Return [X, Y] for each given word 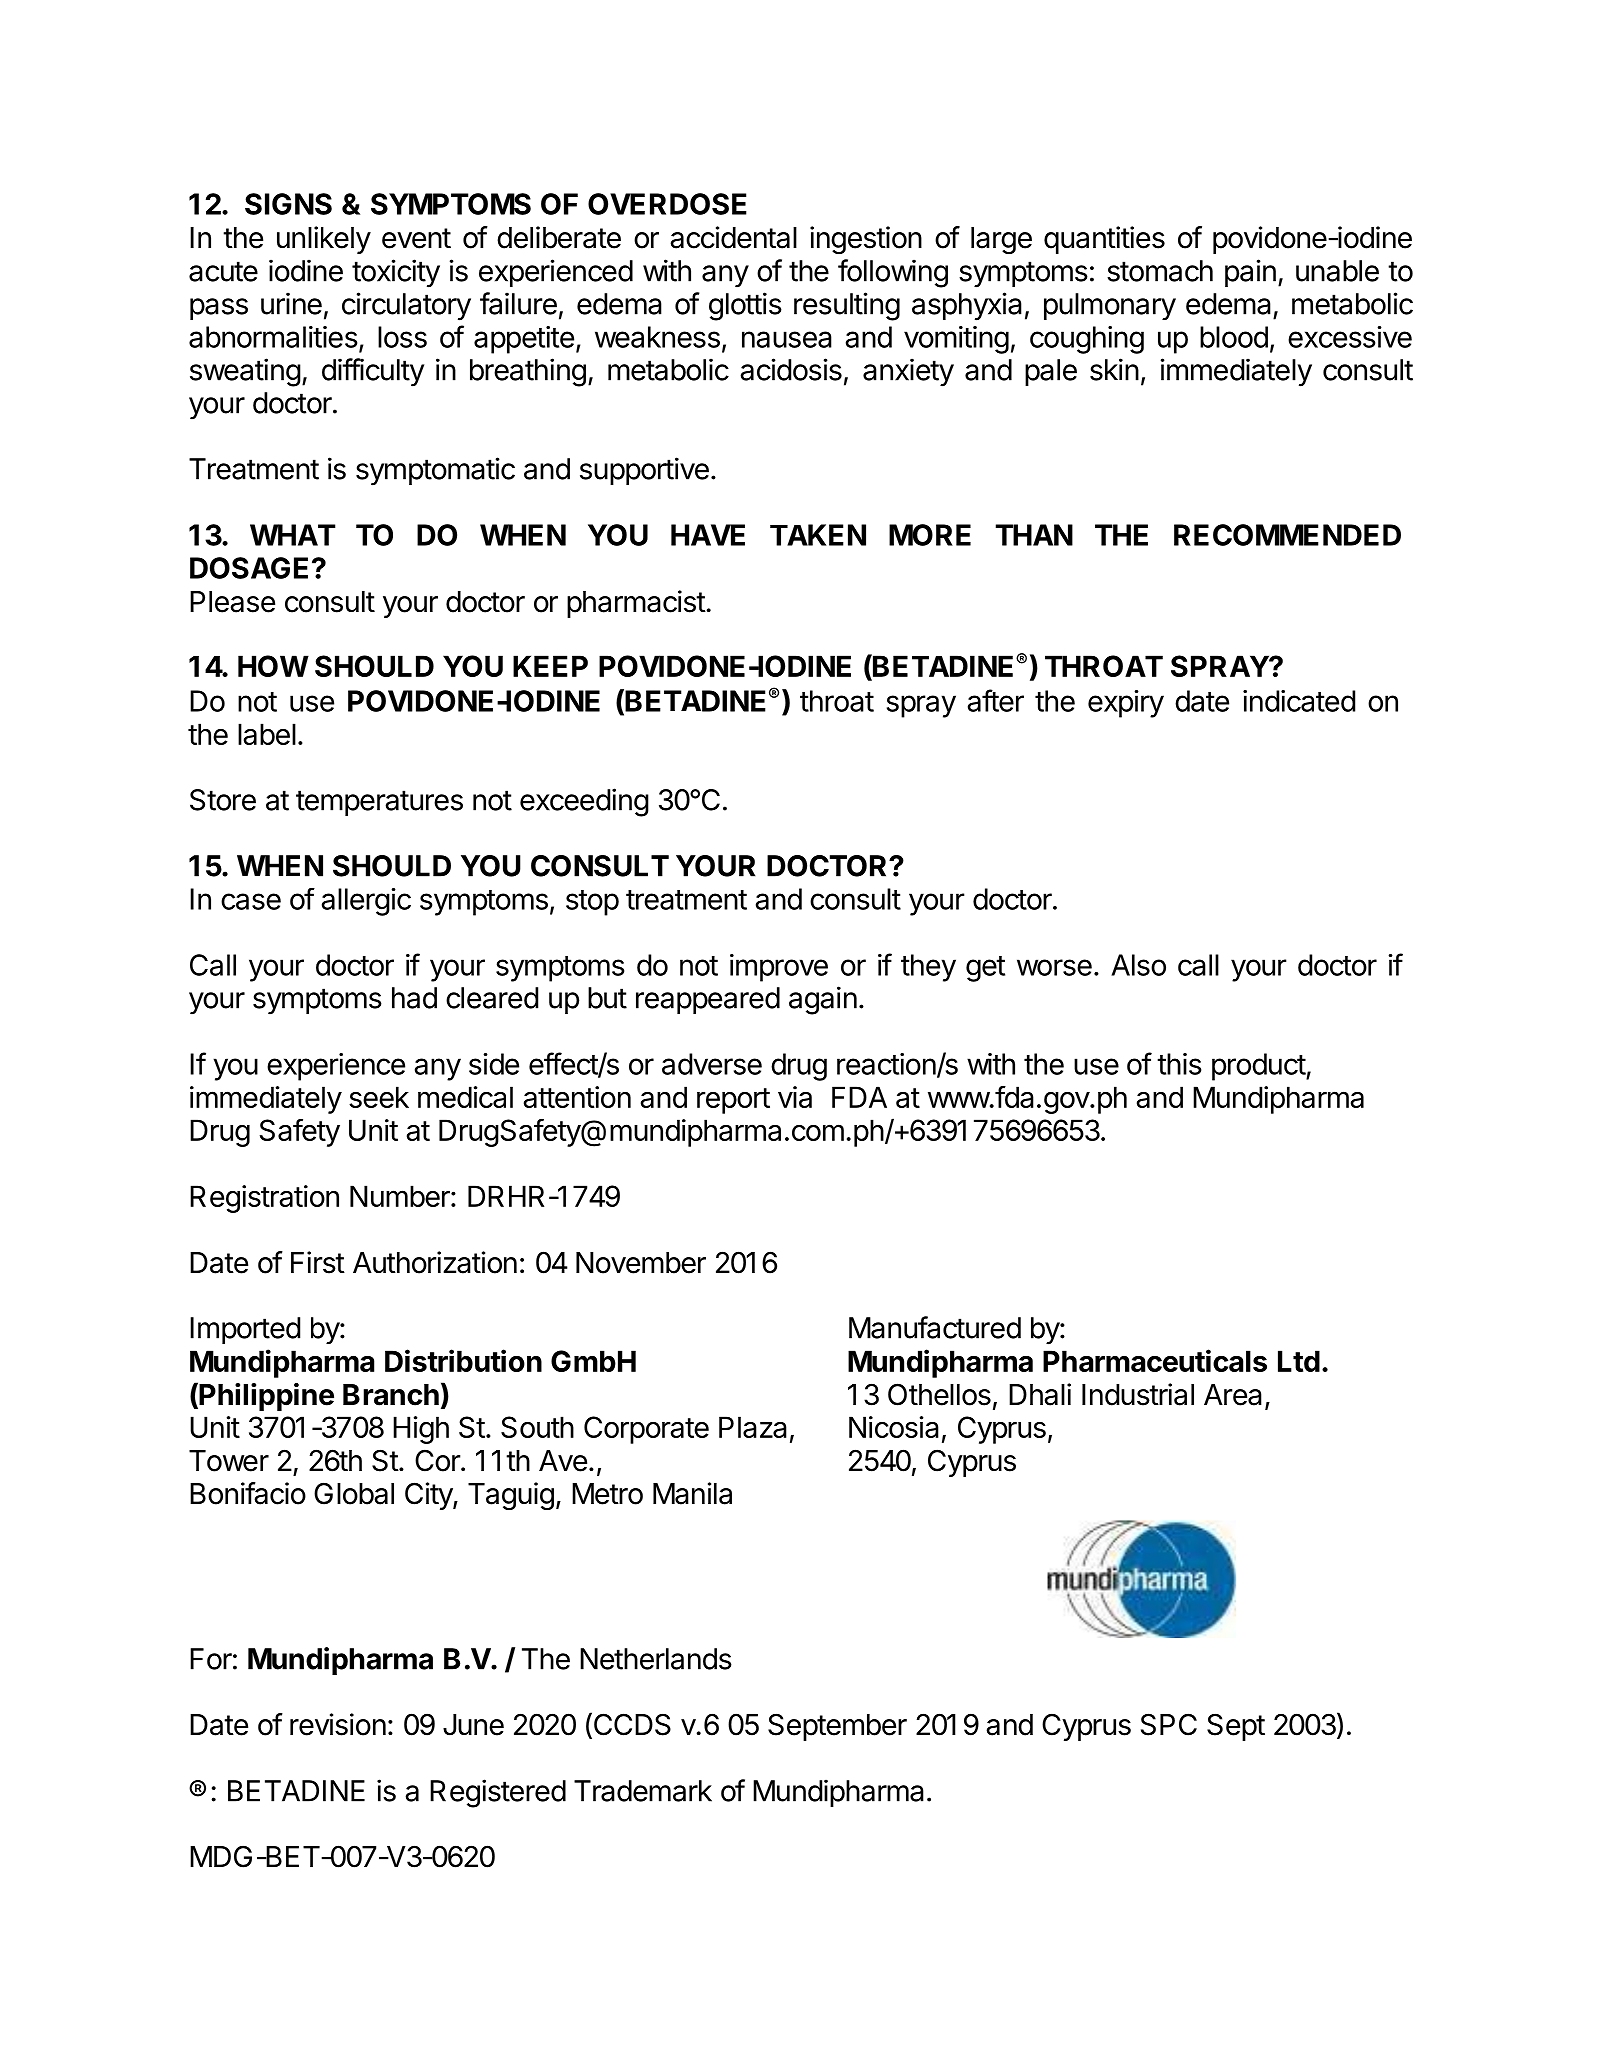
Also [1138, 965]
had [414, 998]
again [823, 1000]
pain [1250, 273]
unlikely [324, 240]
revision [338, 1724]
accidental [733, 237]
